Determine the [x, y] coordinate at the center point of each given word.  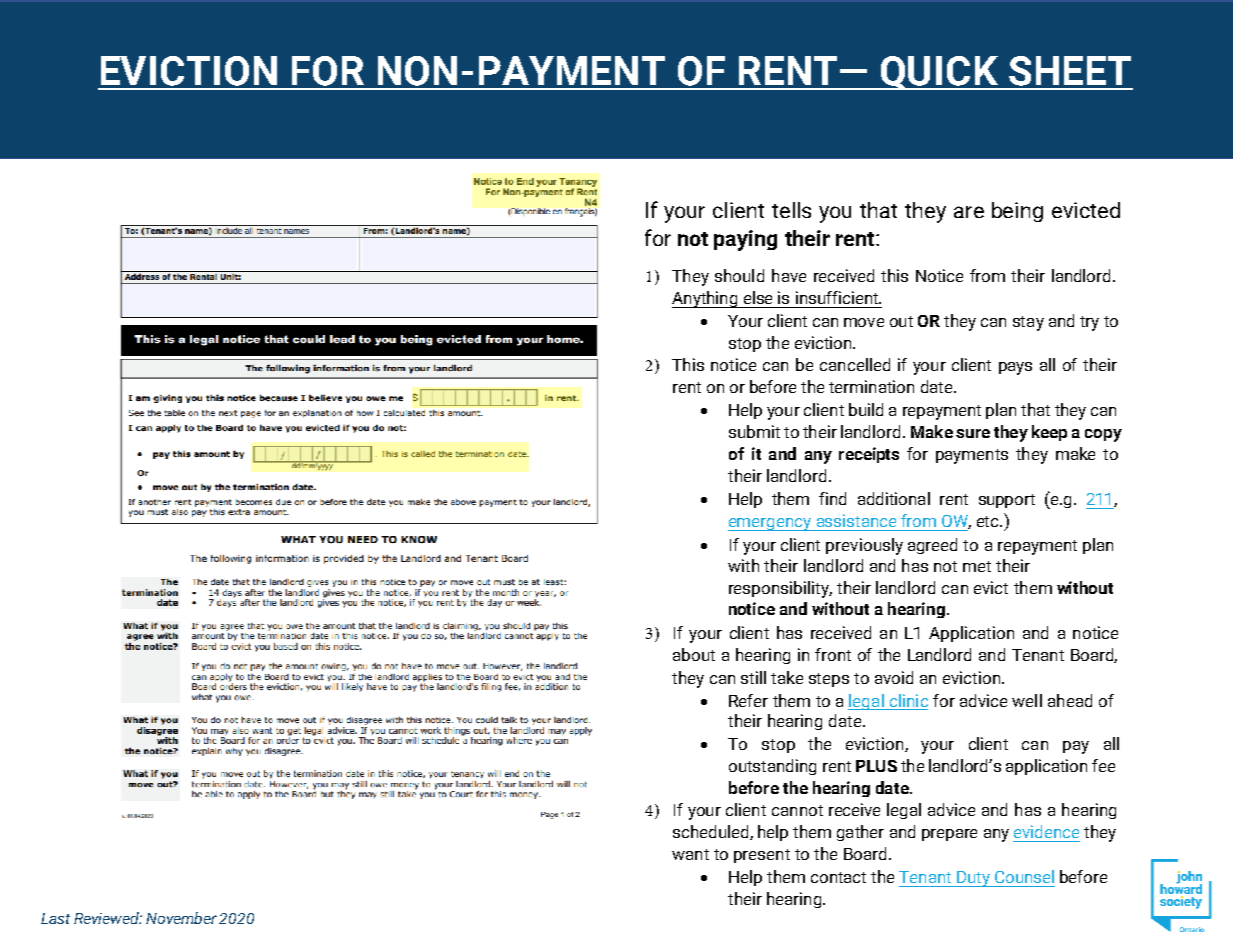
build [866, 409]
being [1017, 212]
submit [754, 431]
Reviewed [108, 918]
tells [791, 210]
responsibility [780, 589]
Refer [748, 700]
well [1027, 700]
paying [745, 240]
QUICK [939, 73]
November [181, 918]
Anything [706, 299]
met [977, 566]
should [739, 275]
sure [973, 433]
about [694, 654]
